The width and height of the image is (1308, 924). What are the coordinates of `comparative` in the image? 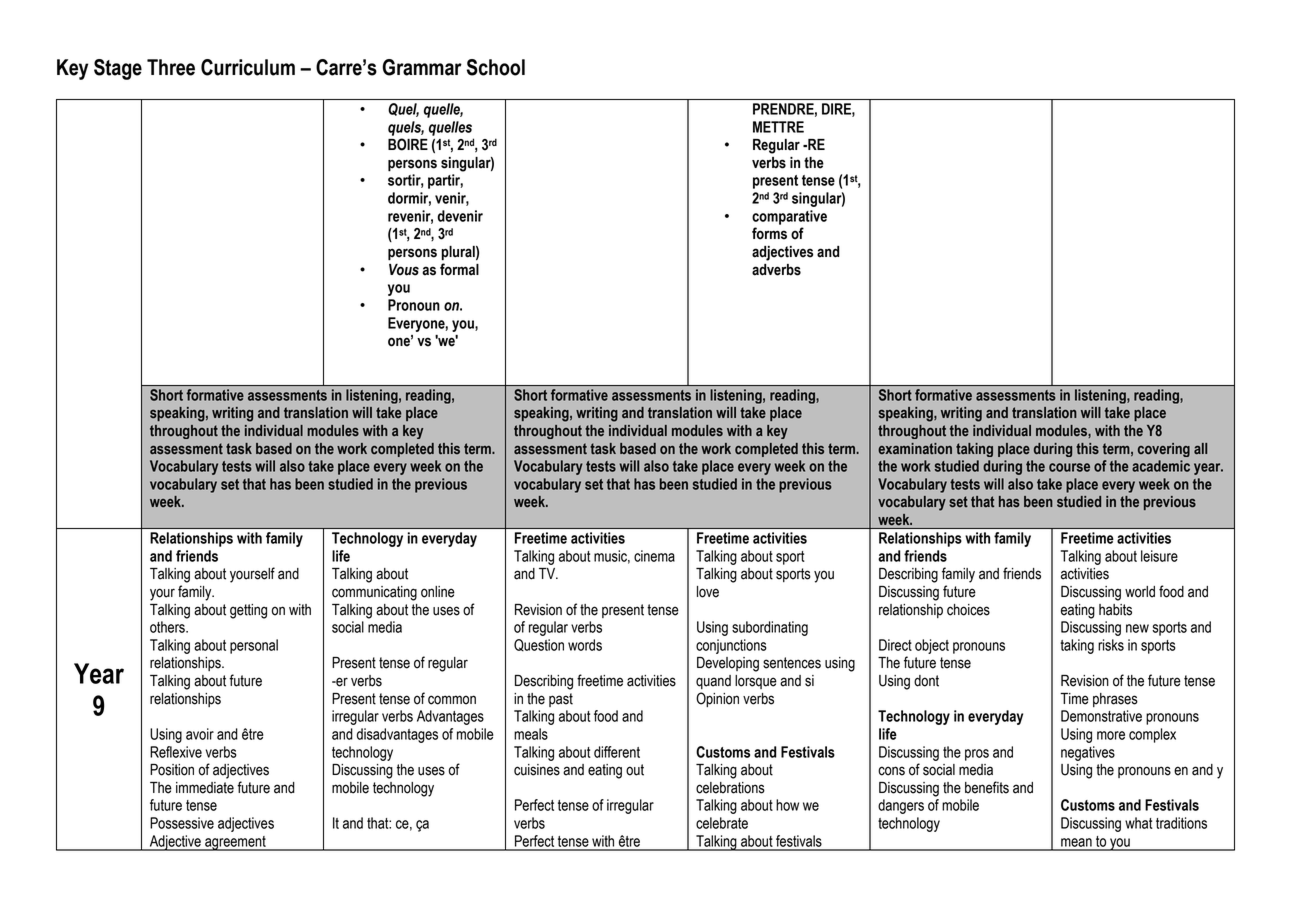 It's located at (789, 217).
